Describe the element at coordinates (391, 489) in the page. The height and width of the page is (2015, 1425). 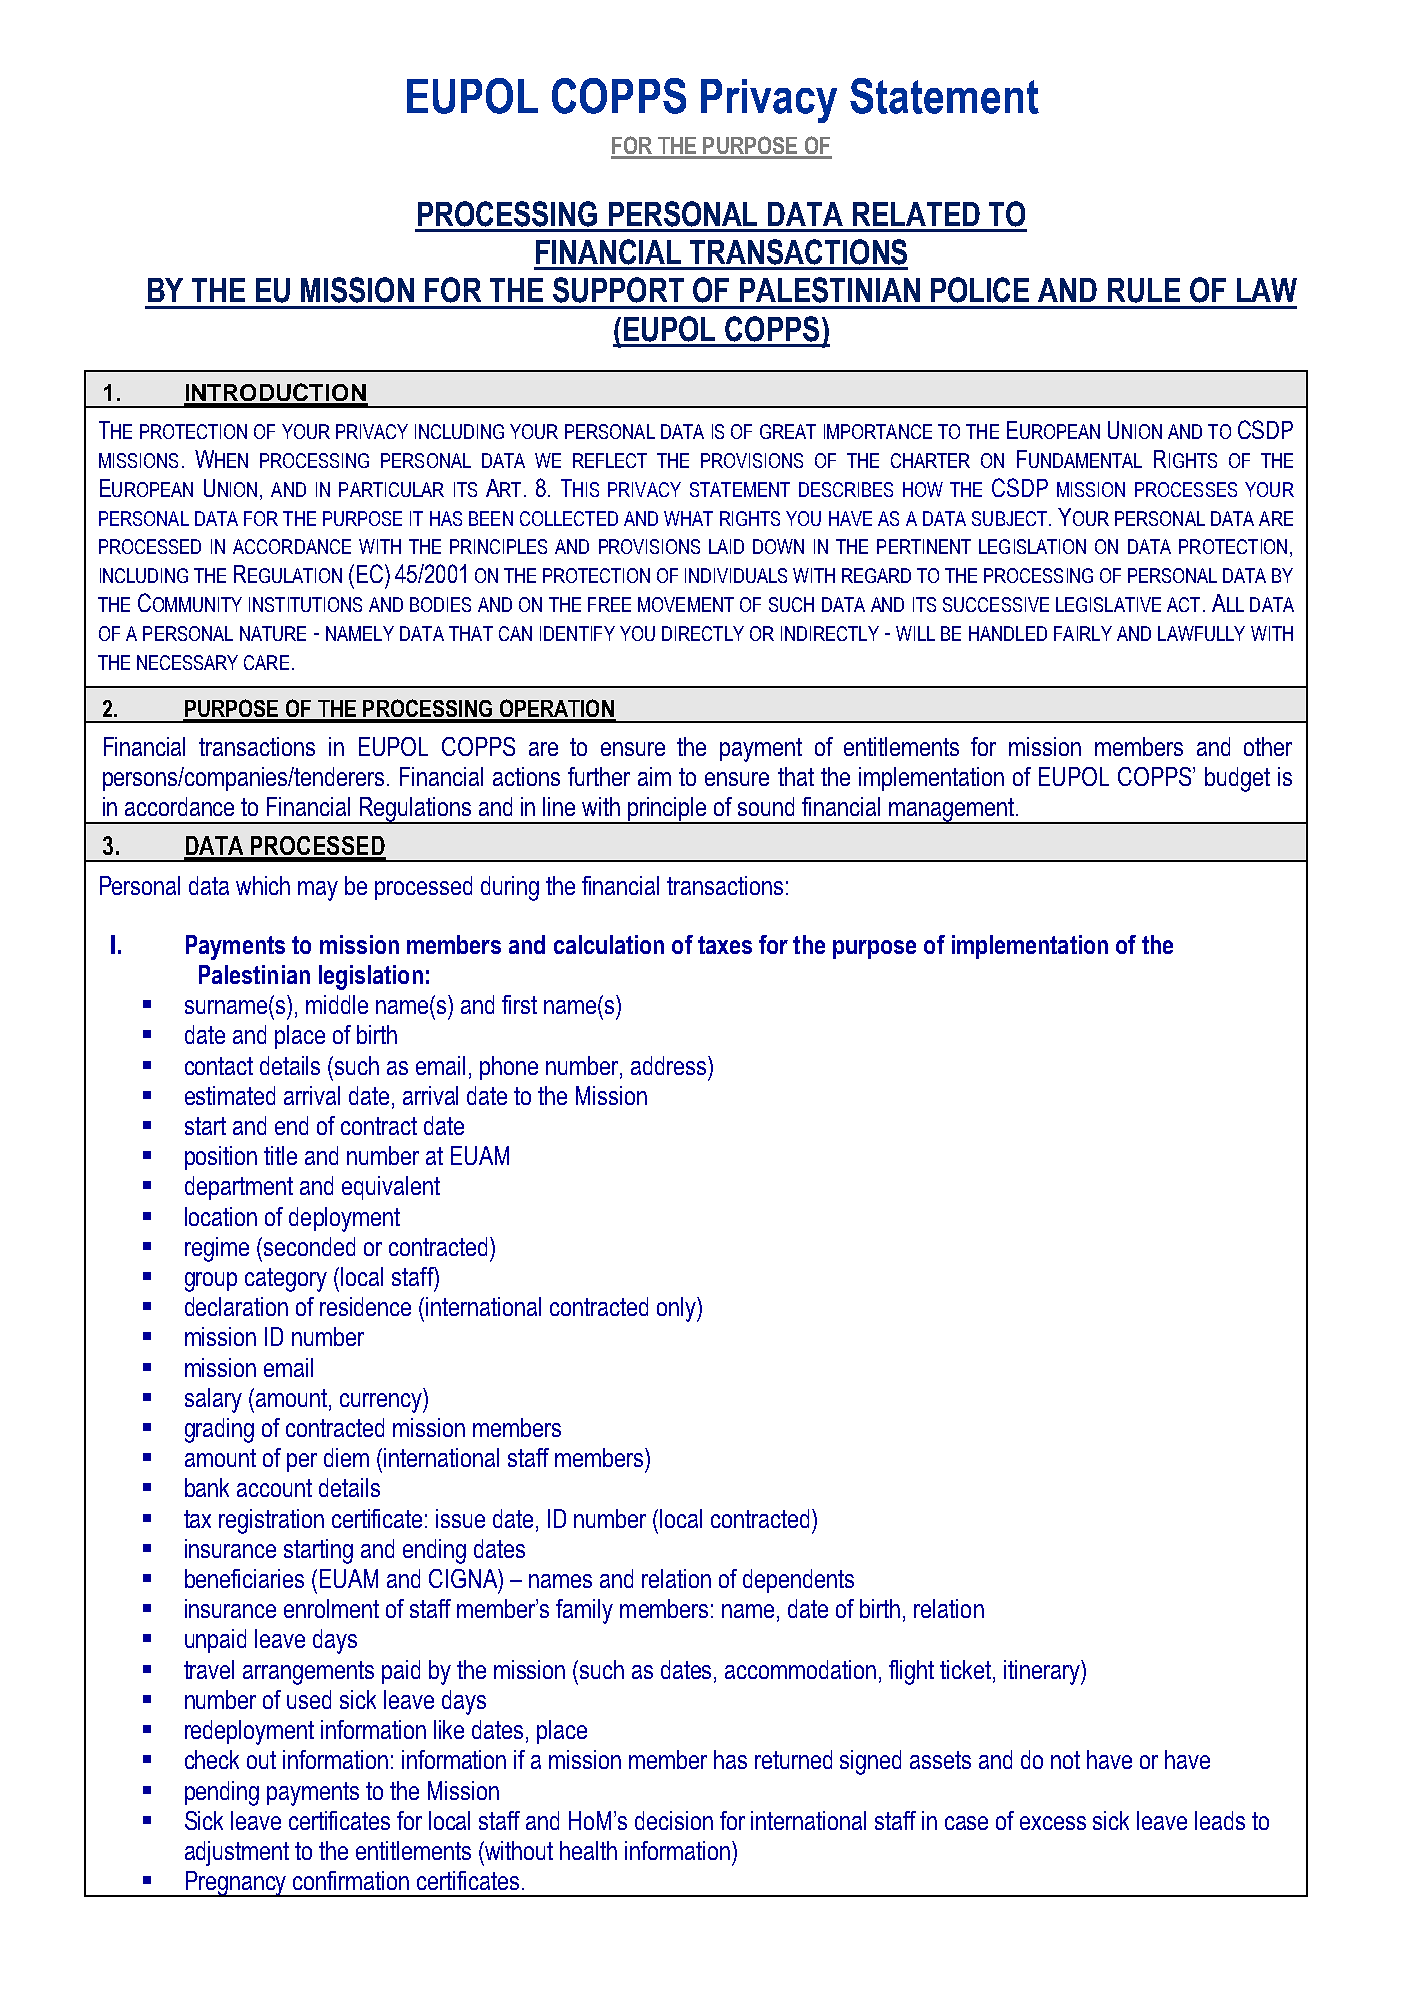
I see `PARTICULAR` at that location.
